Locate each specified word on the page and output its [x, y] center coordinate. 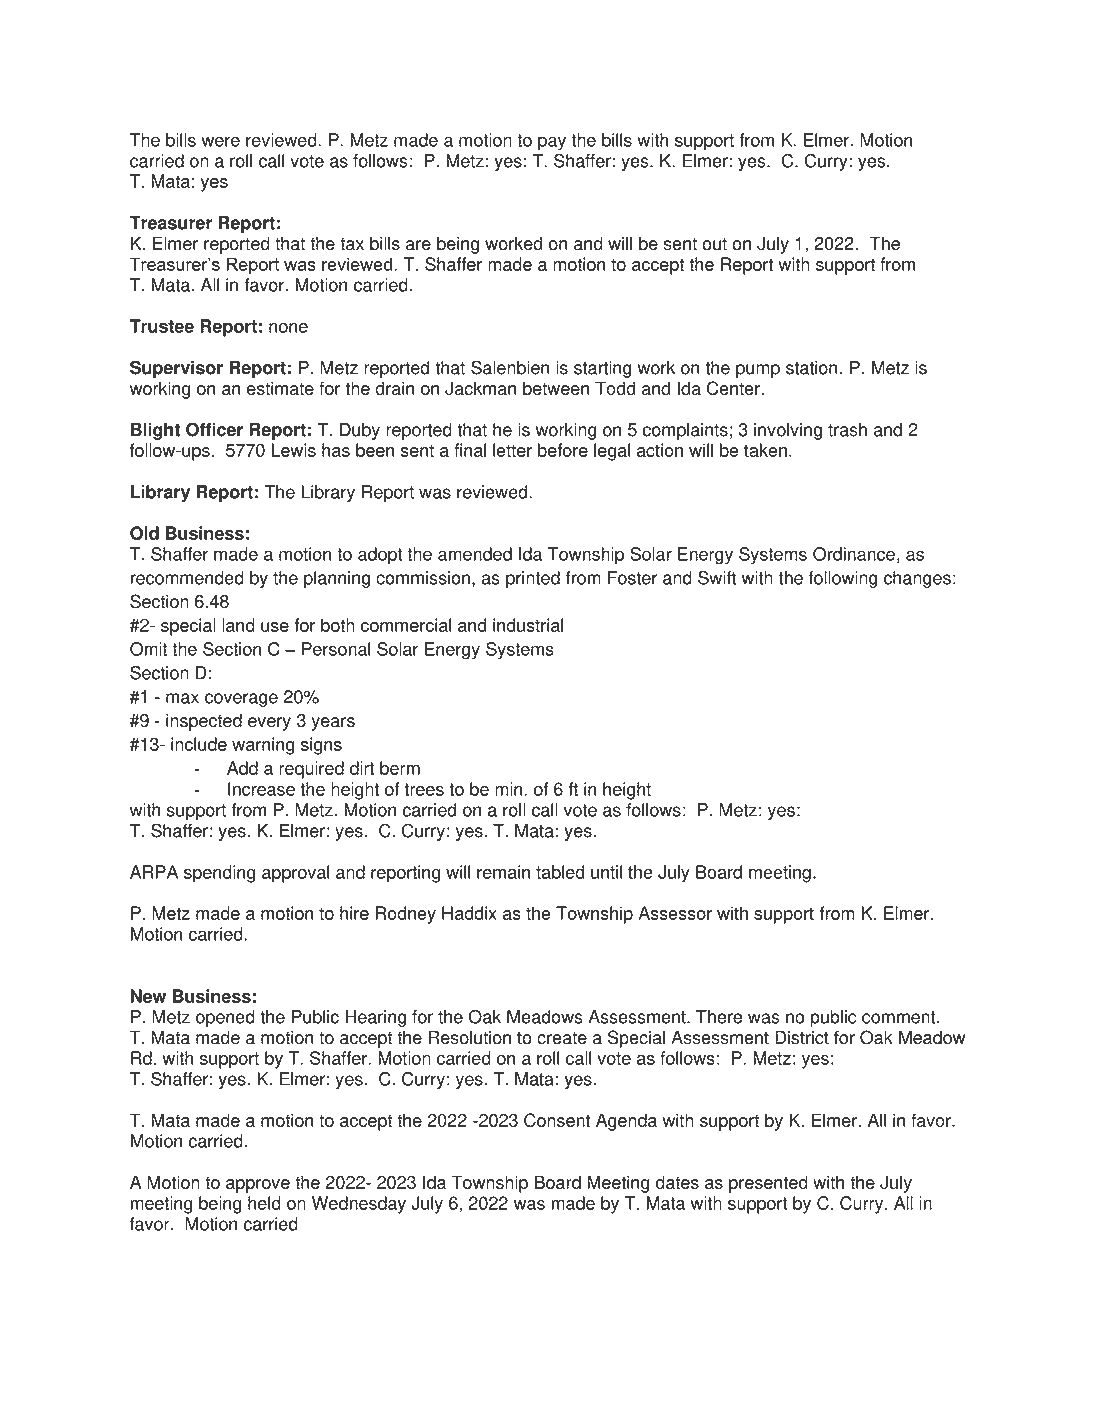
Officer [214, 429]
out [714, 244]
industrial [528, 625]
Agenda [626, 1122]
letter [512, 450]
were [220, 141]
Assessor [675, 913]
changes [917, 579]
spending [219, 874]
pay [552, 143]
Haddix [469, 913]
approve [258, 1186]
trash [847, 430]
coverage [241, 700]
